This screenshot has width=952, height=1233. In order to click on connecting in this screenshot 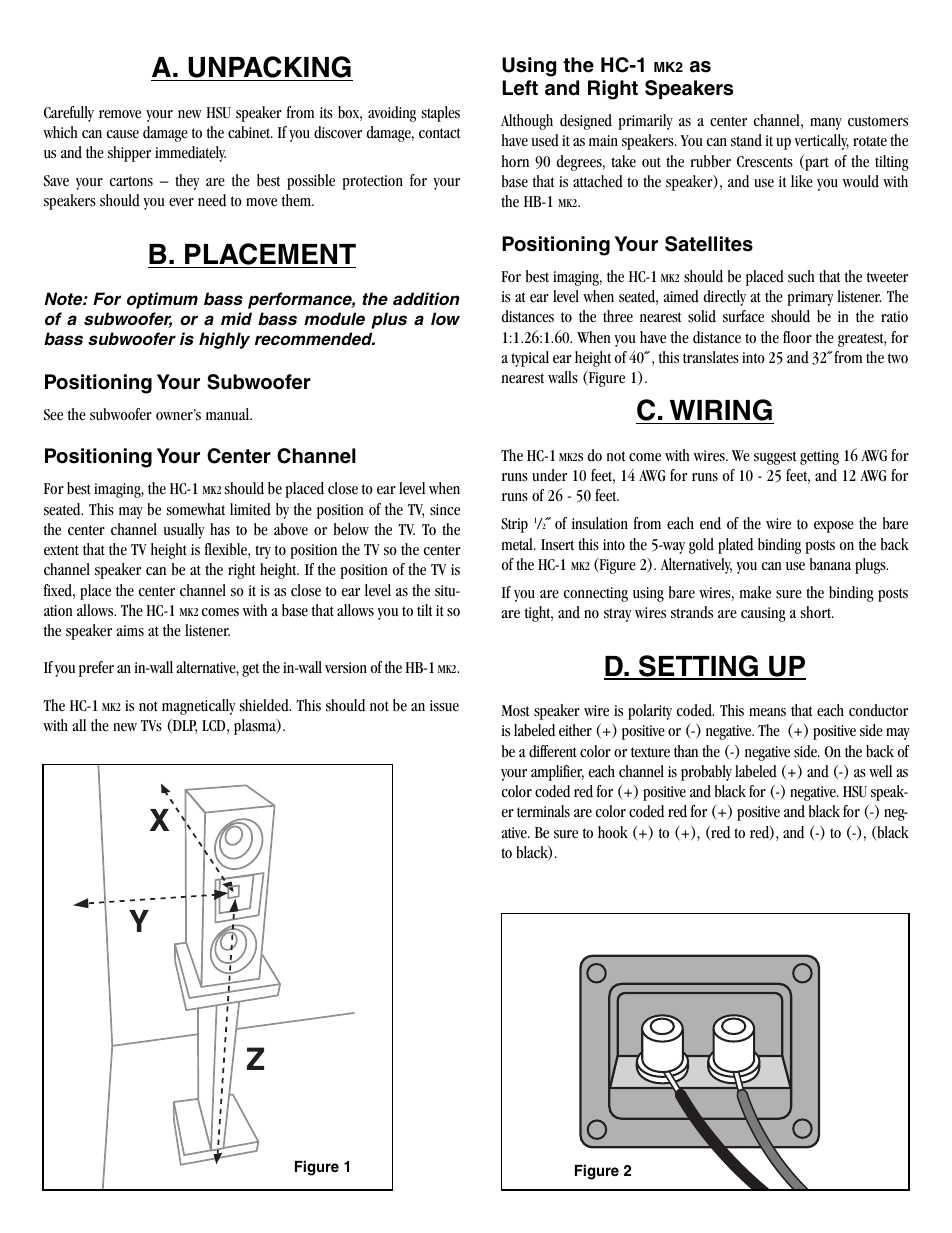, I will do `click(596, 594)`.
